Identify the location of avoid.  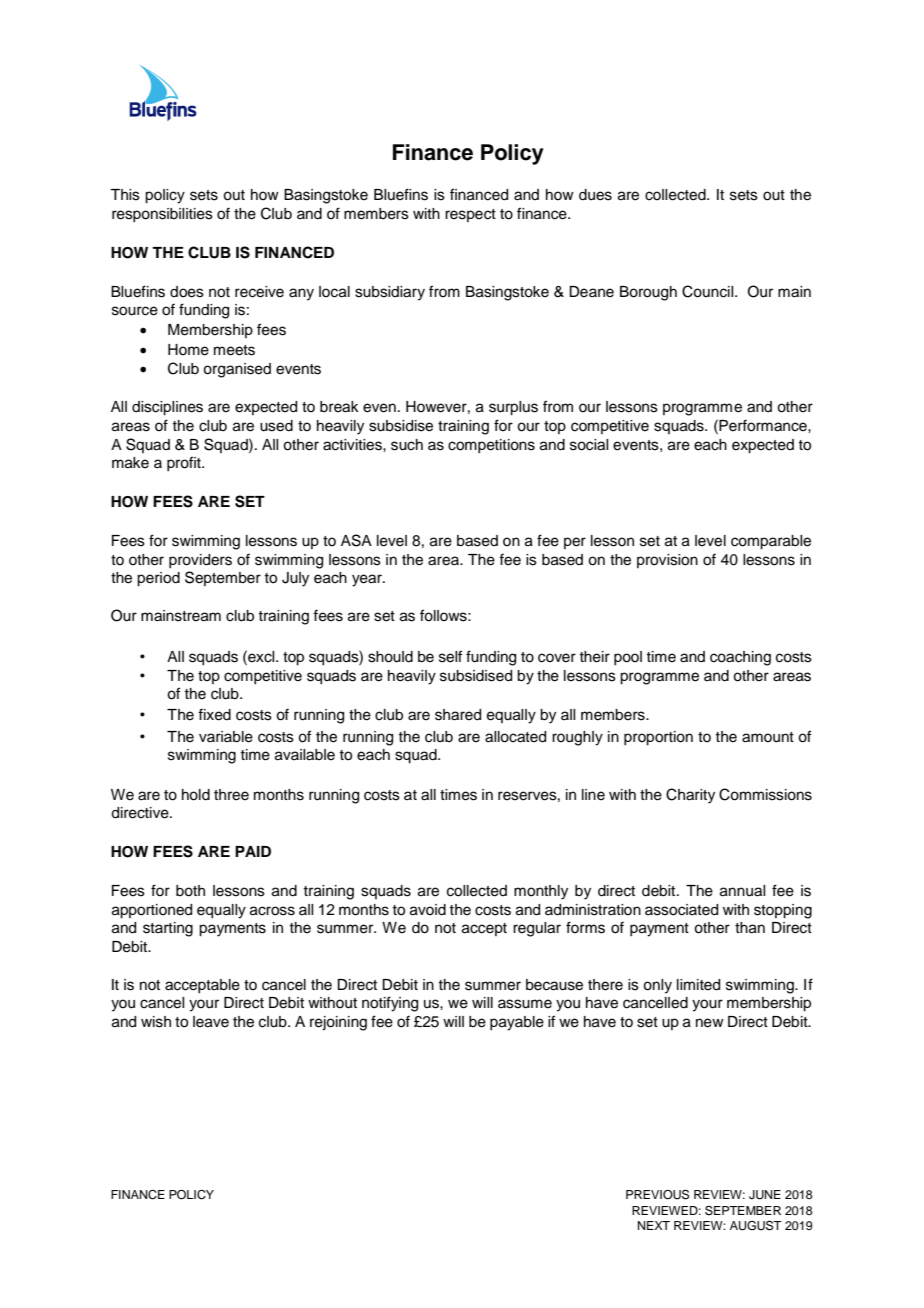
(428, 910).
